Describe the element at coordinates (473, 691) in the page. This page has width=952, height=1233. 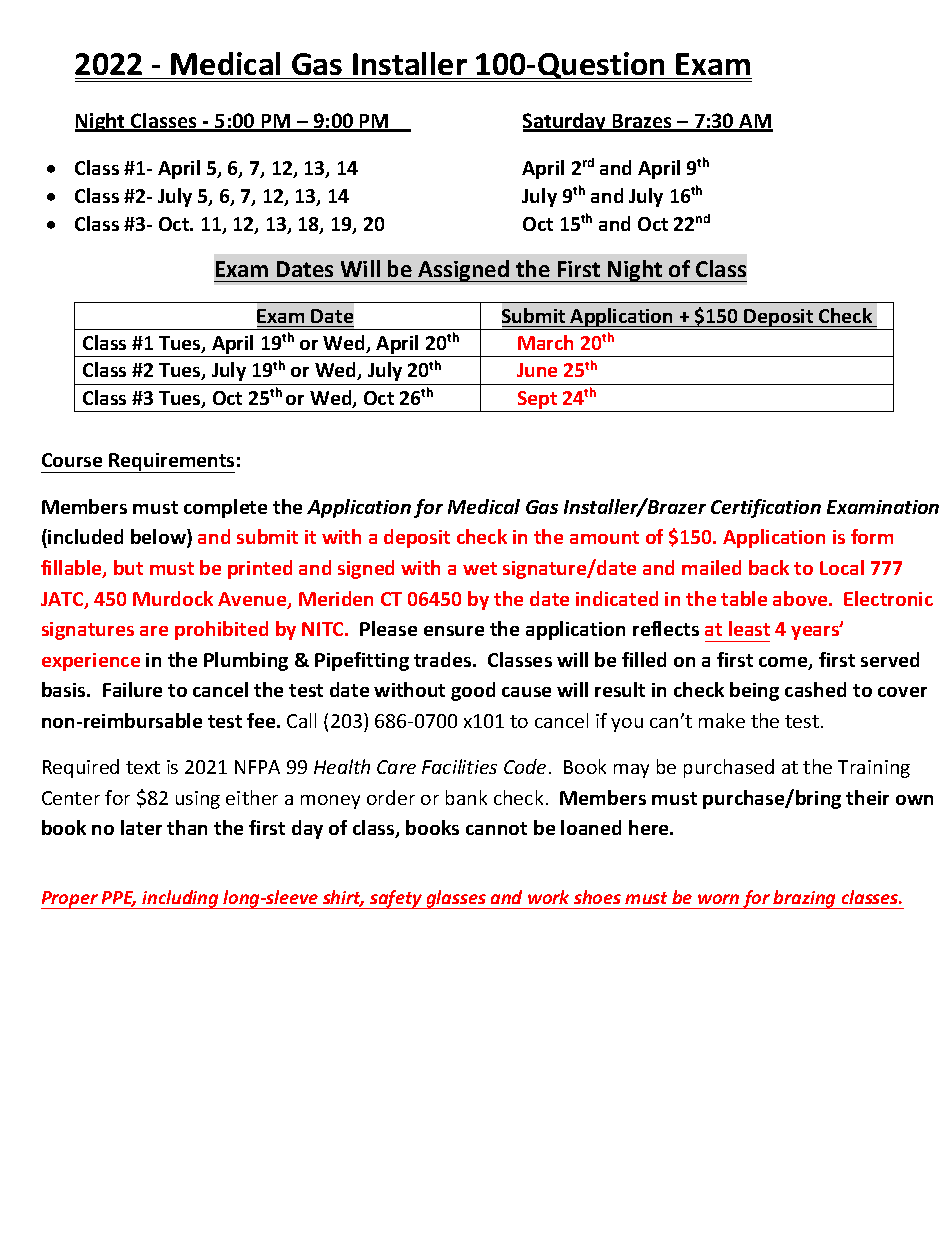
I see `good` at that location.
